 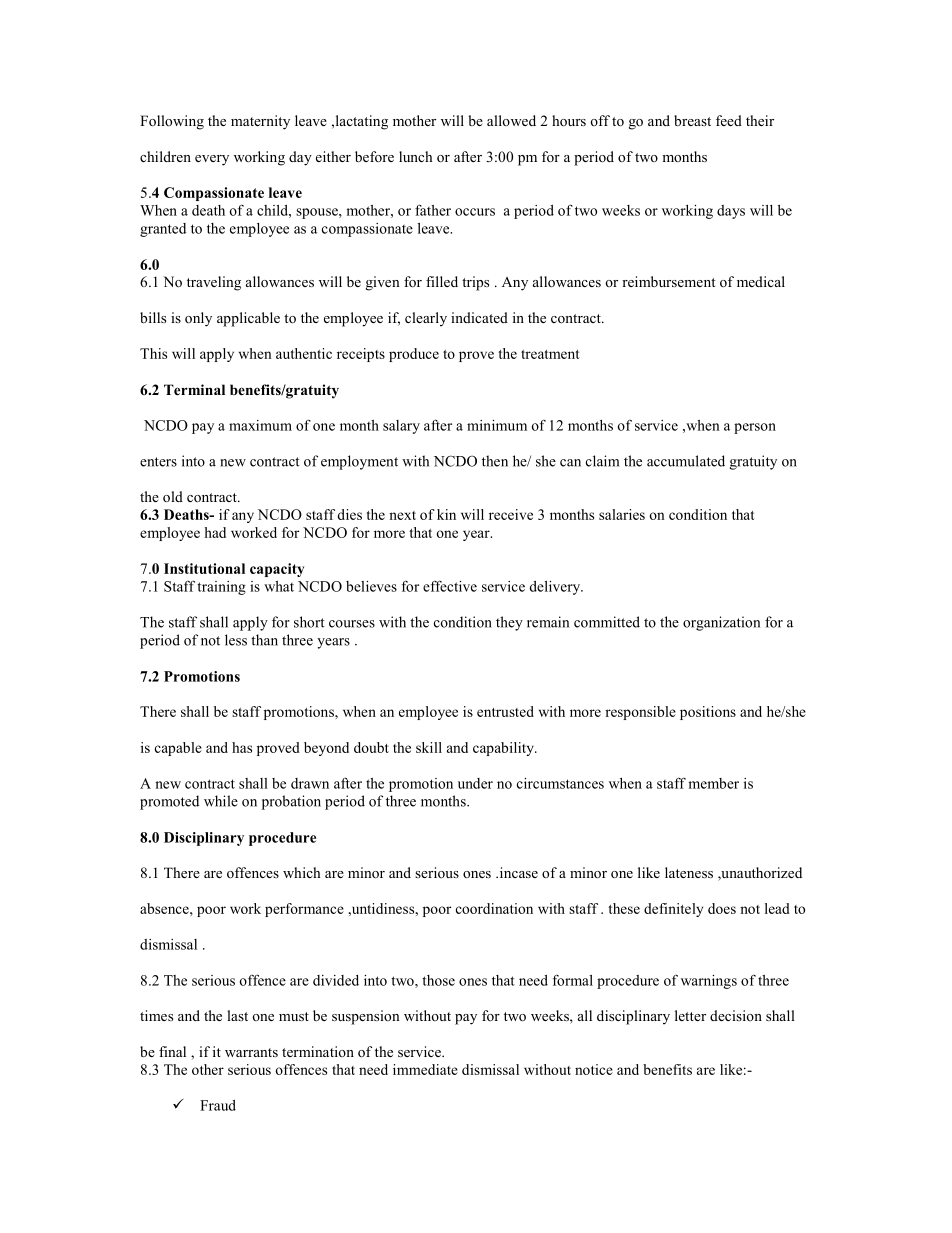 What do you see at coordinates (212, 160) in the document?
I see `every` at bounding box center [212, 160].
